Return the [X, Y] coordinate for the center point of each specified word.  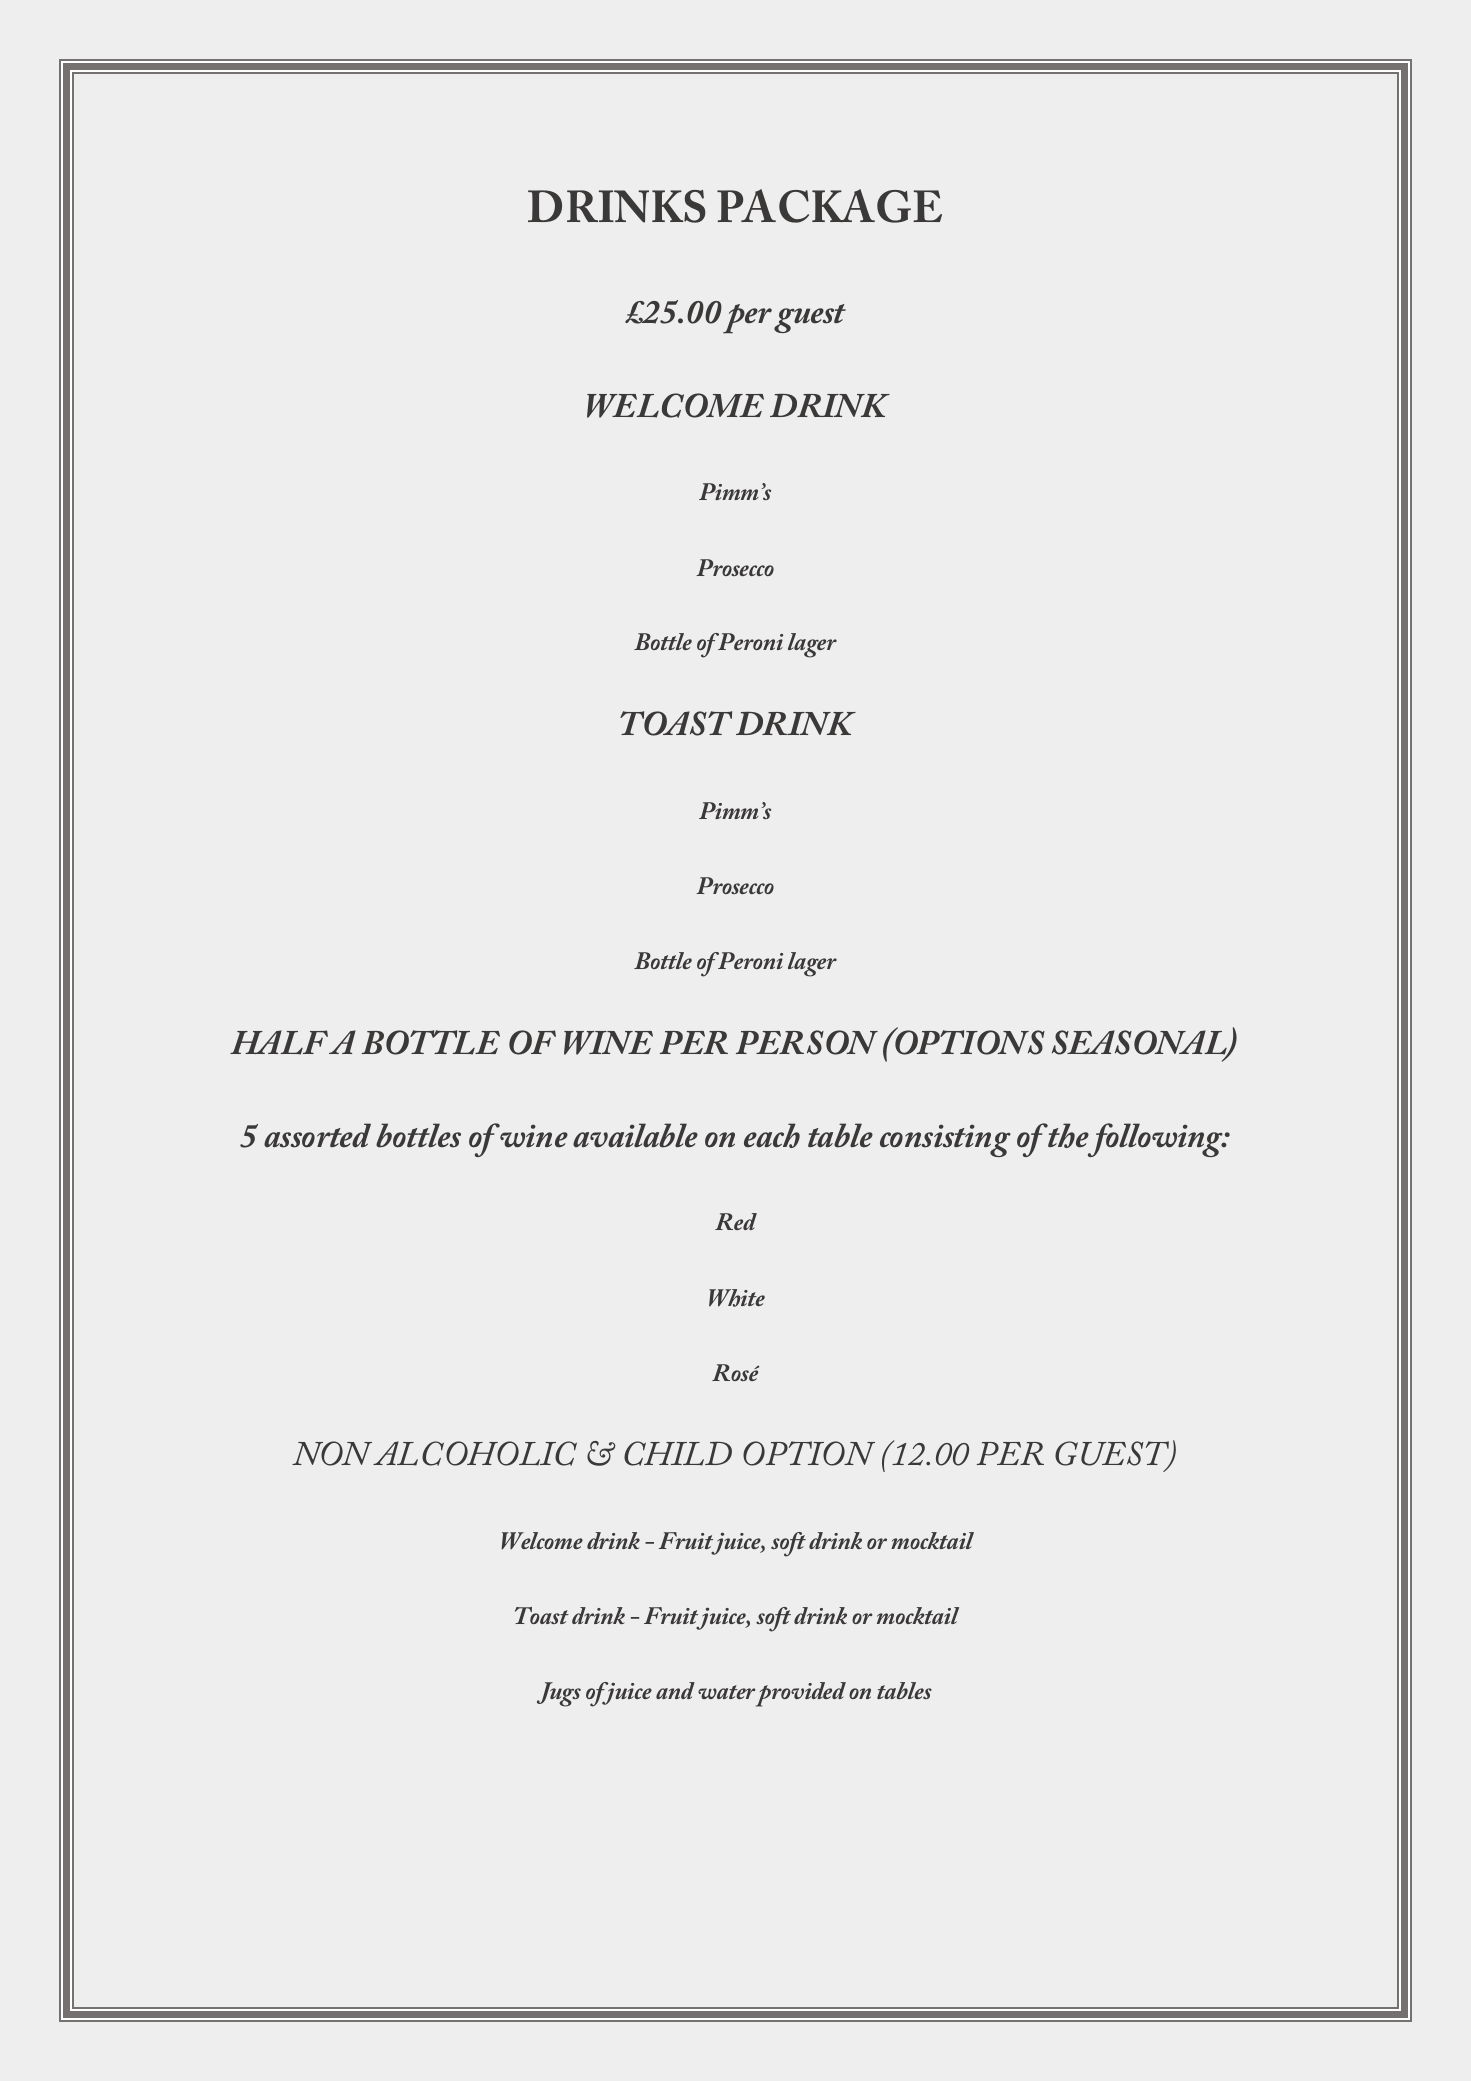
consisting [945, 1140]
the [1068, 1135]
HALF [280, 1042]
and [675, 1690]
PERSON [807, 1042]
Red [736, 1221]
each [772, 1135]
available [635, 1135]
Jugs [559, 1694]
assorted [317, 1135]
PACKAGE [829, 206]
